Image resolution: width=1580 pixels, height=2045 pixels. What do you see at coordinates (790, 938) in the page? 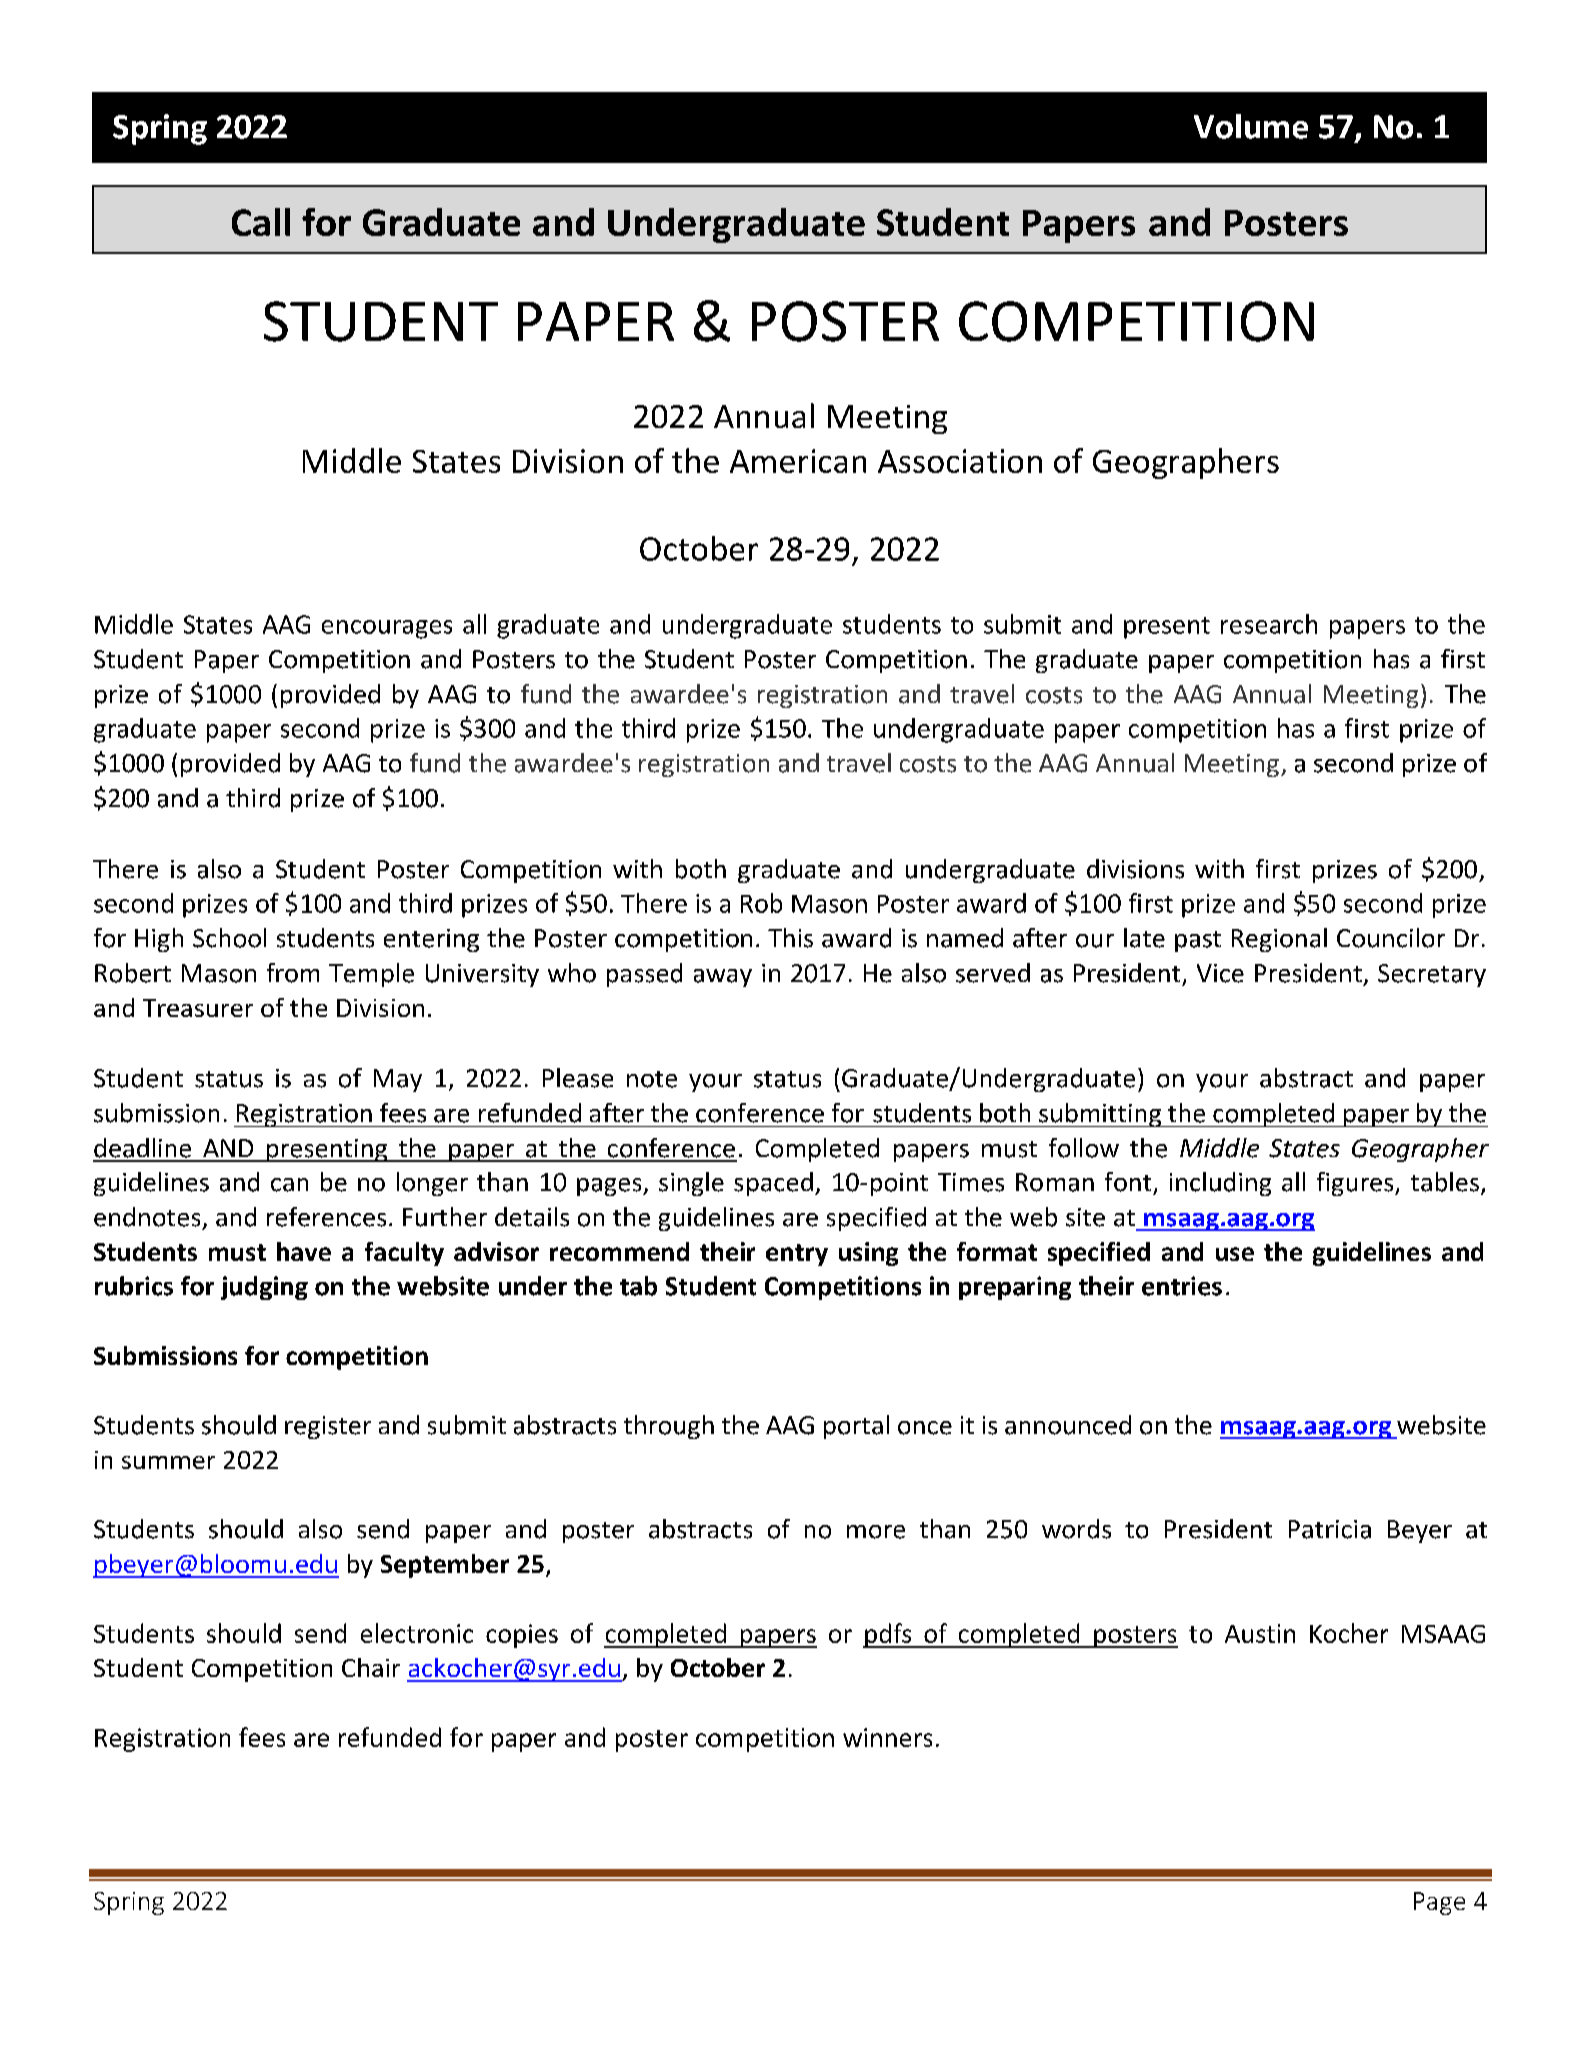
I see `This` at bounding box center [790, 938].
